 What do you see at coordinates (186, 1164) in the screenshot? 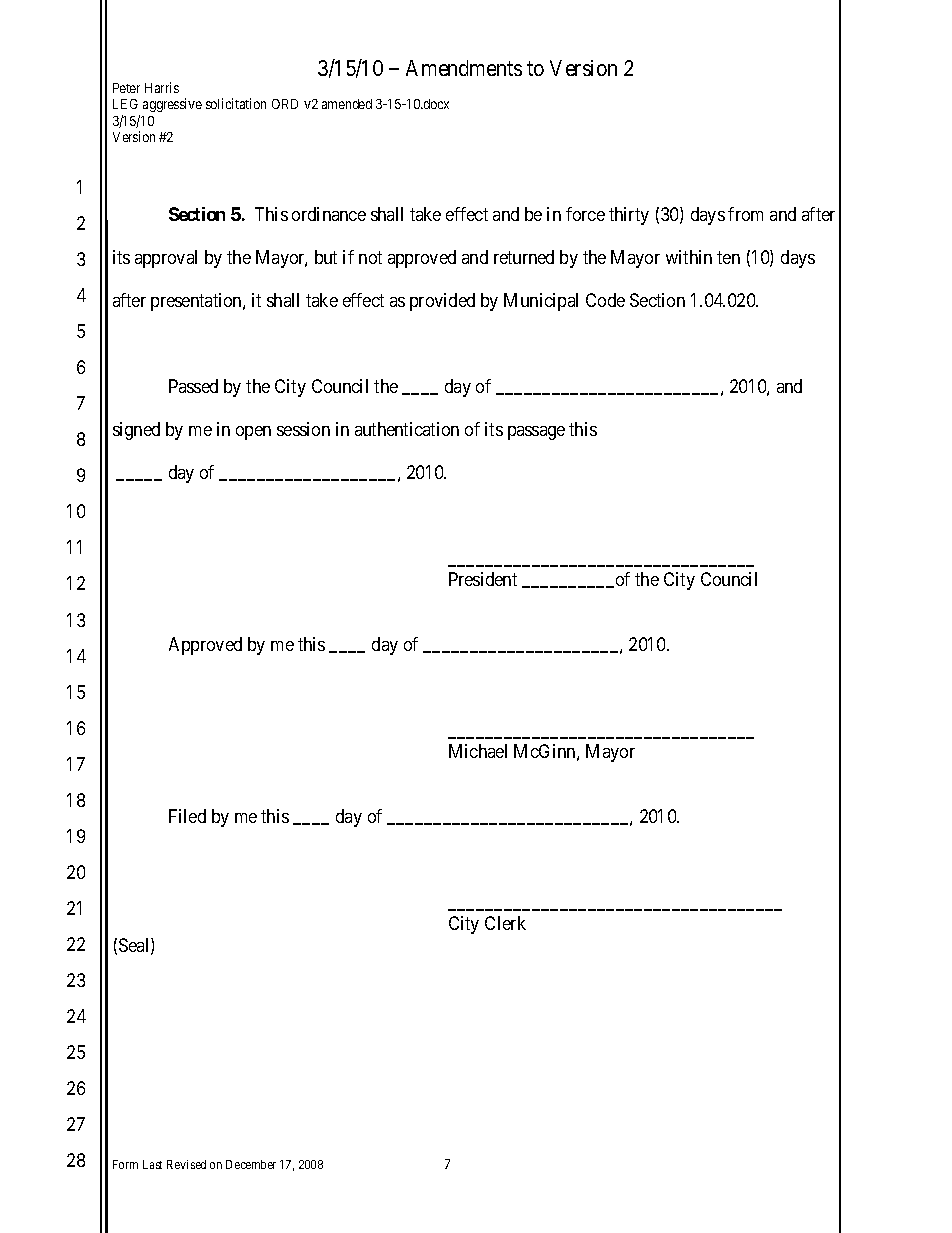
I see `Revised` at bounding box center [186, 1164].
